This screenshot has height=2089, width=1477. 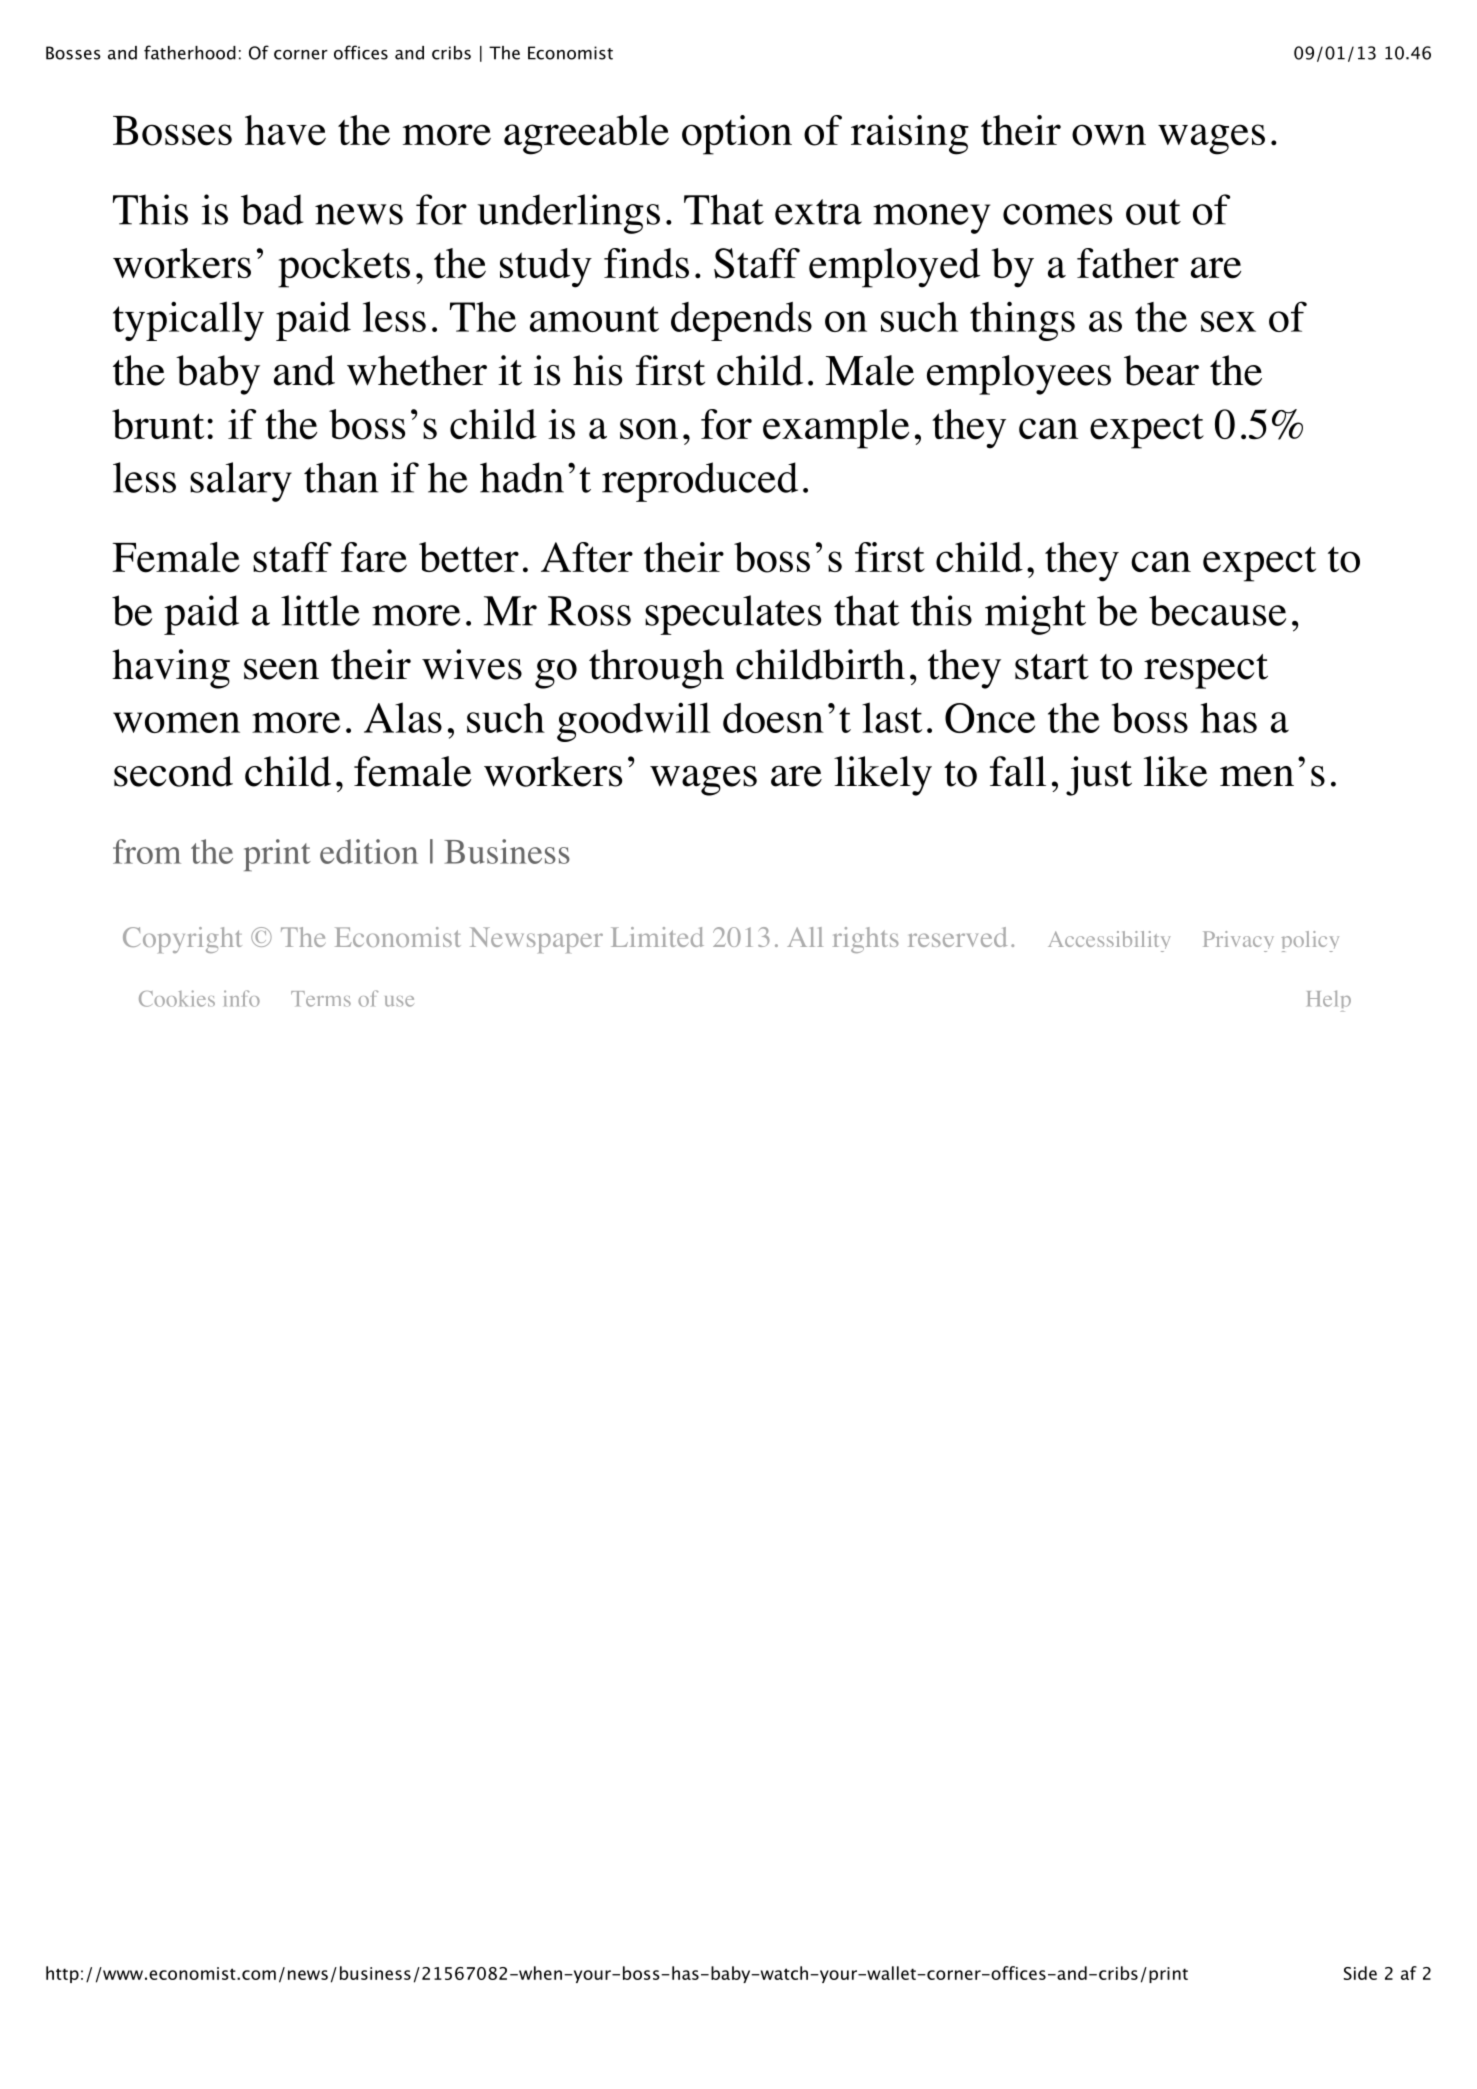 I want to click on out, so click(x=1153, y=212).
